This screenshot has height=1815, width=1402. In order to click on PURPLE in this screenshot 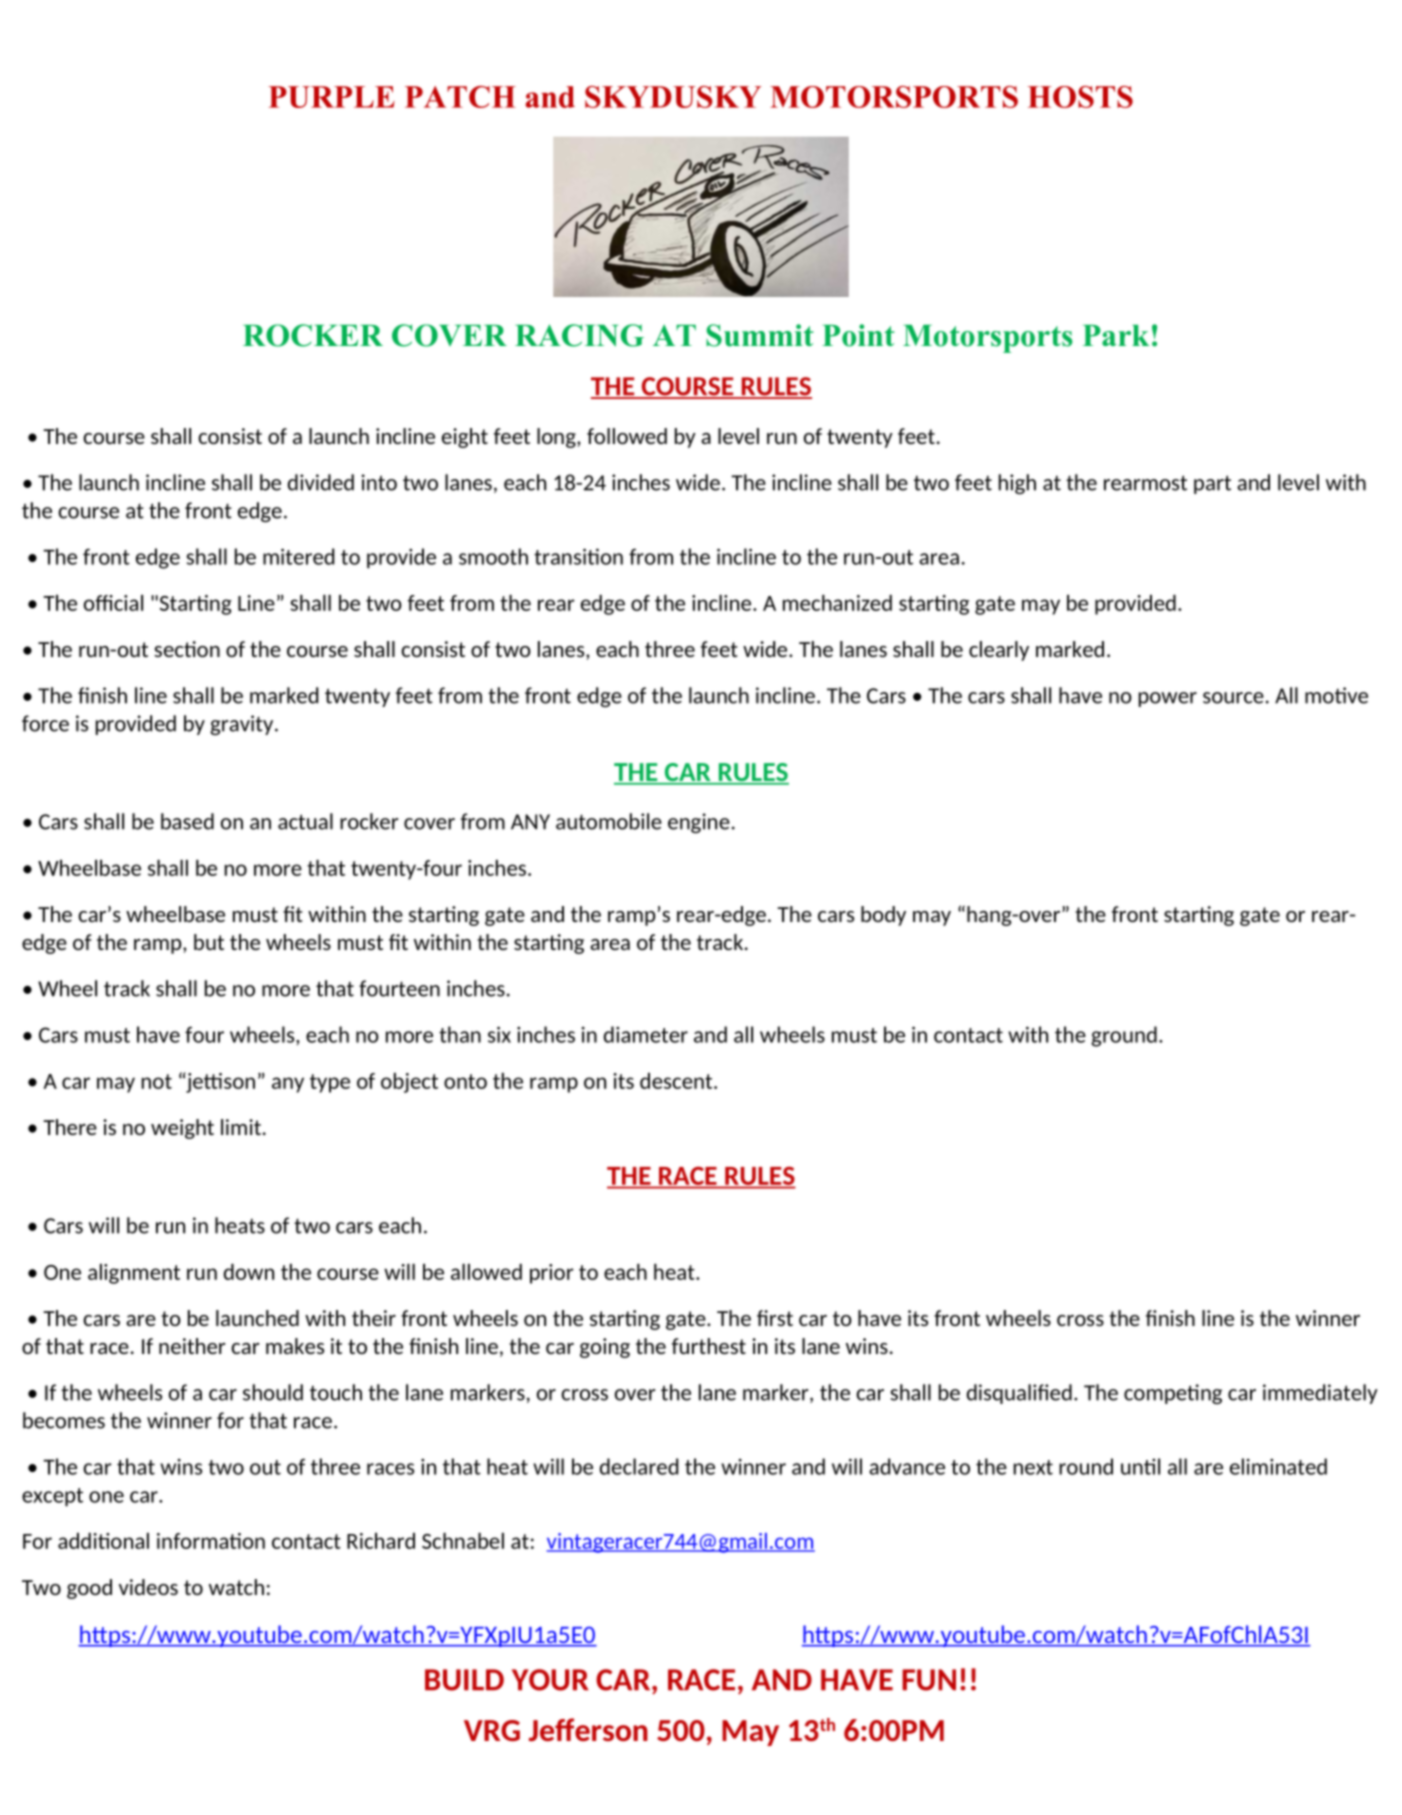, I will do `click(331, 97)`.
